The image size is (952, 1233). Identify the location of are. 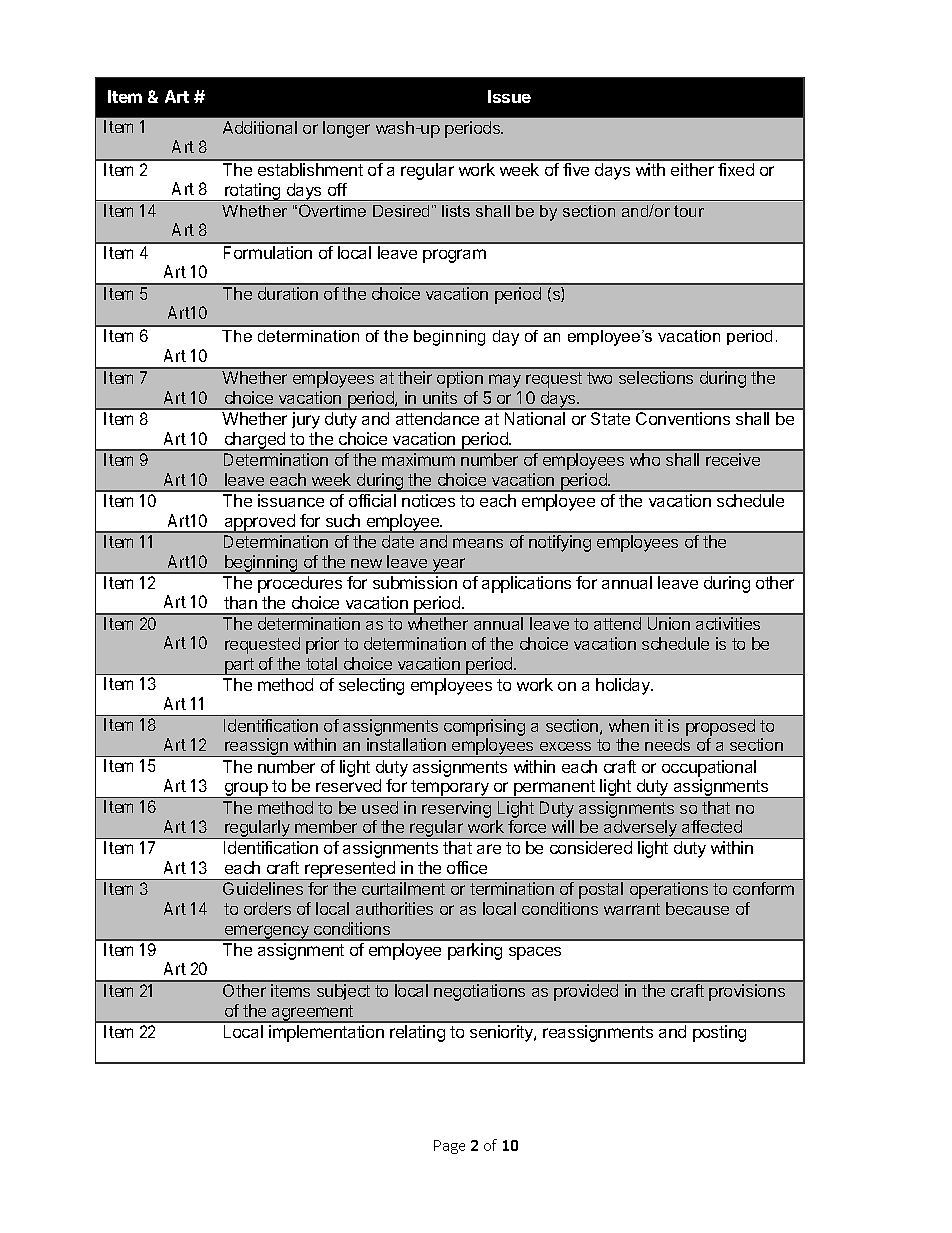
(489, 849).
